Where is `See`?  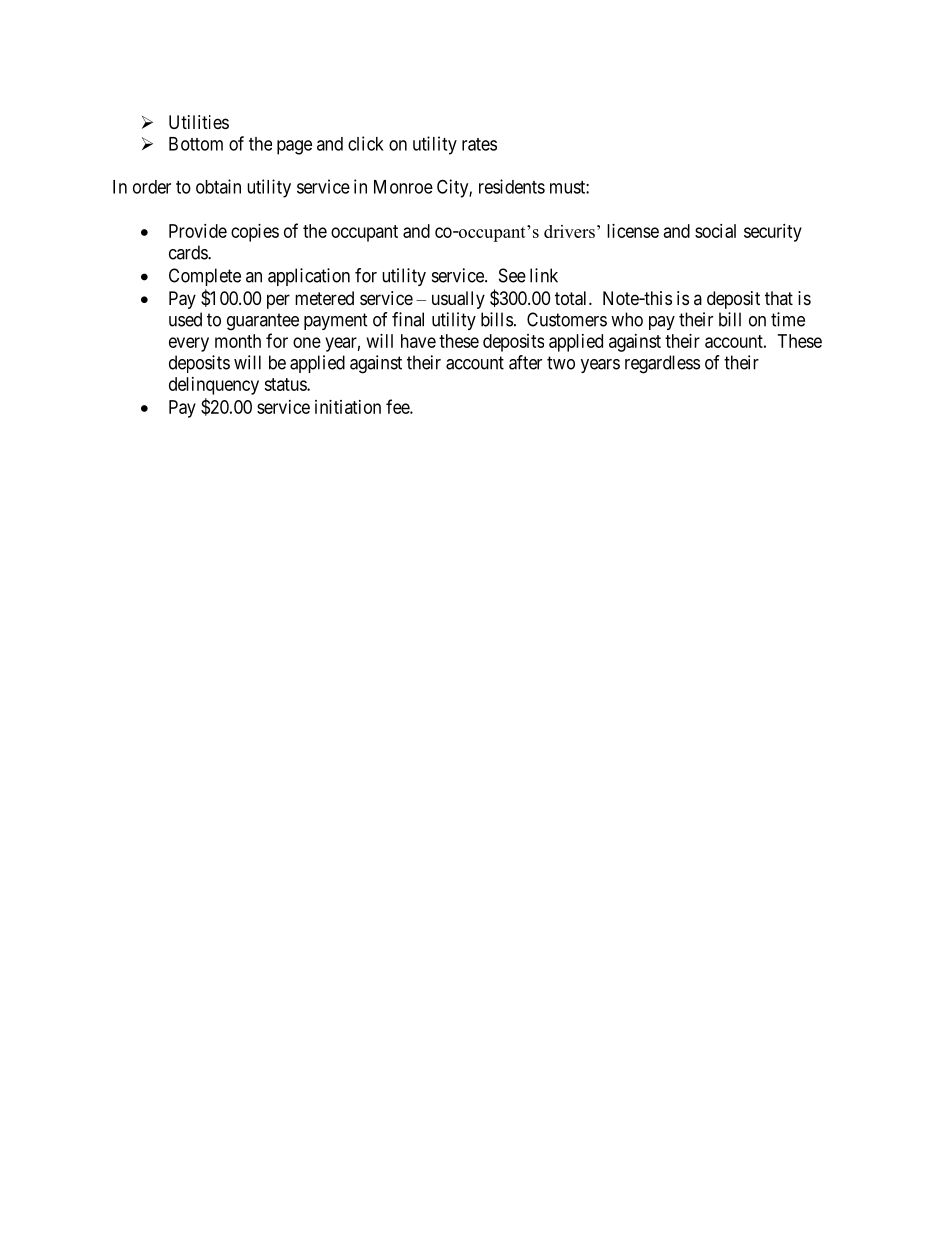 See is located at coordinates (512, 275).
